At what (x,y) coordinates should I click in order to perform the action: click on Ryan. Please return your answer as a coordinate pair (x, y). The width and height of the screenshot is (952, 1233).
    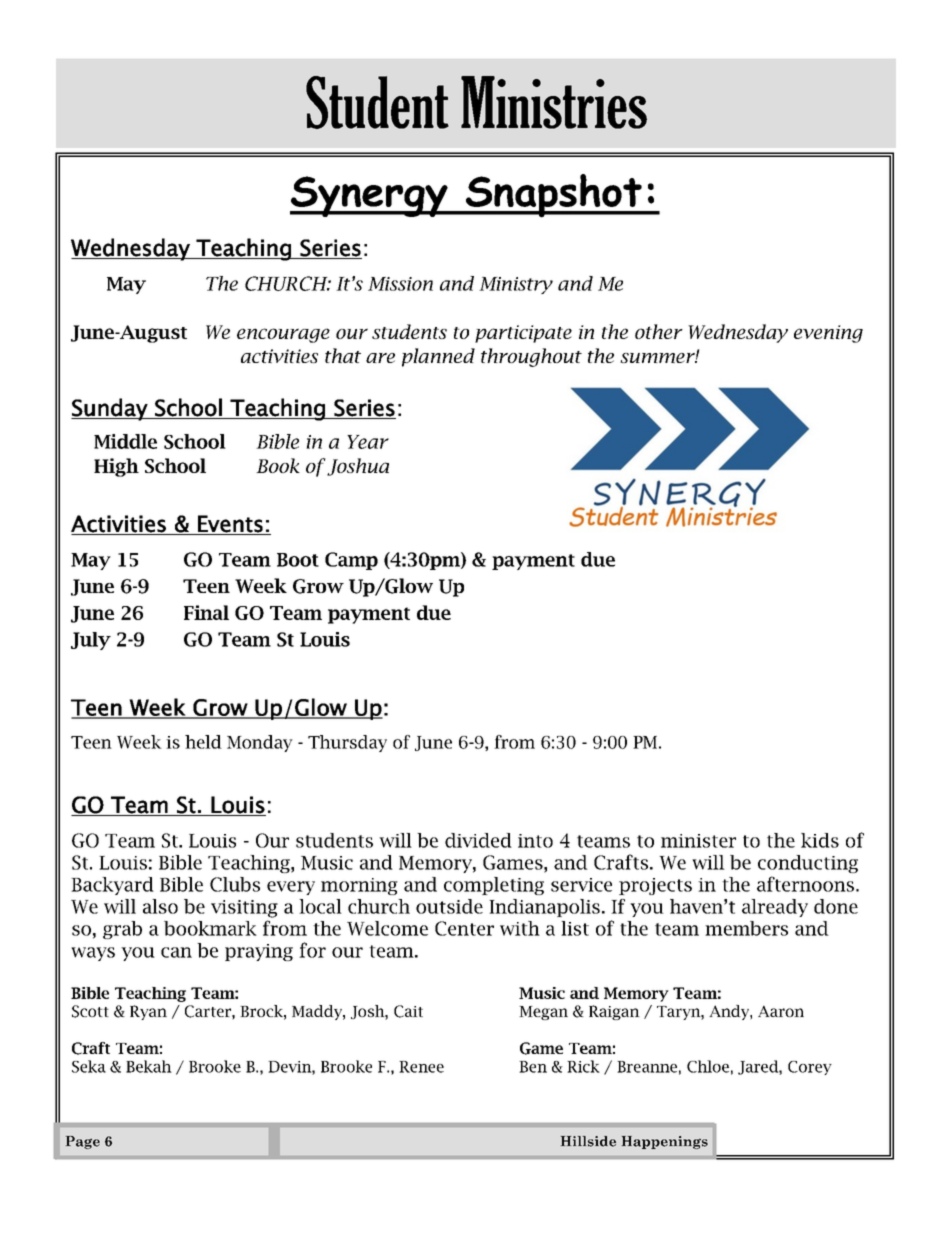
    Looking at the image, I should click on (148, 1012).
